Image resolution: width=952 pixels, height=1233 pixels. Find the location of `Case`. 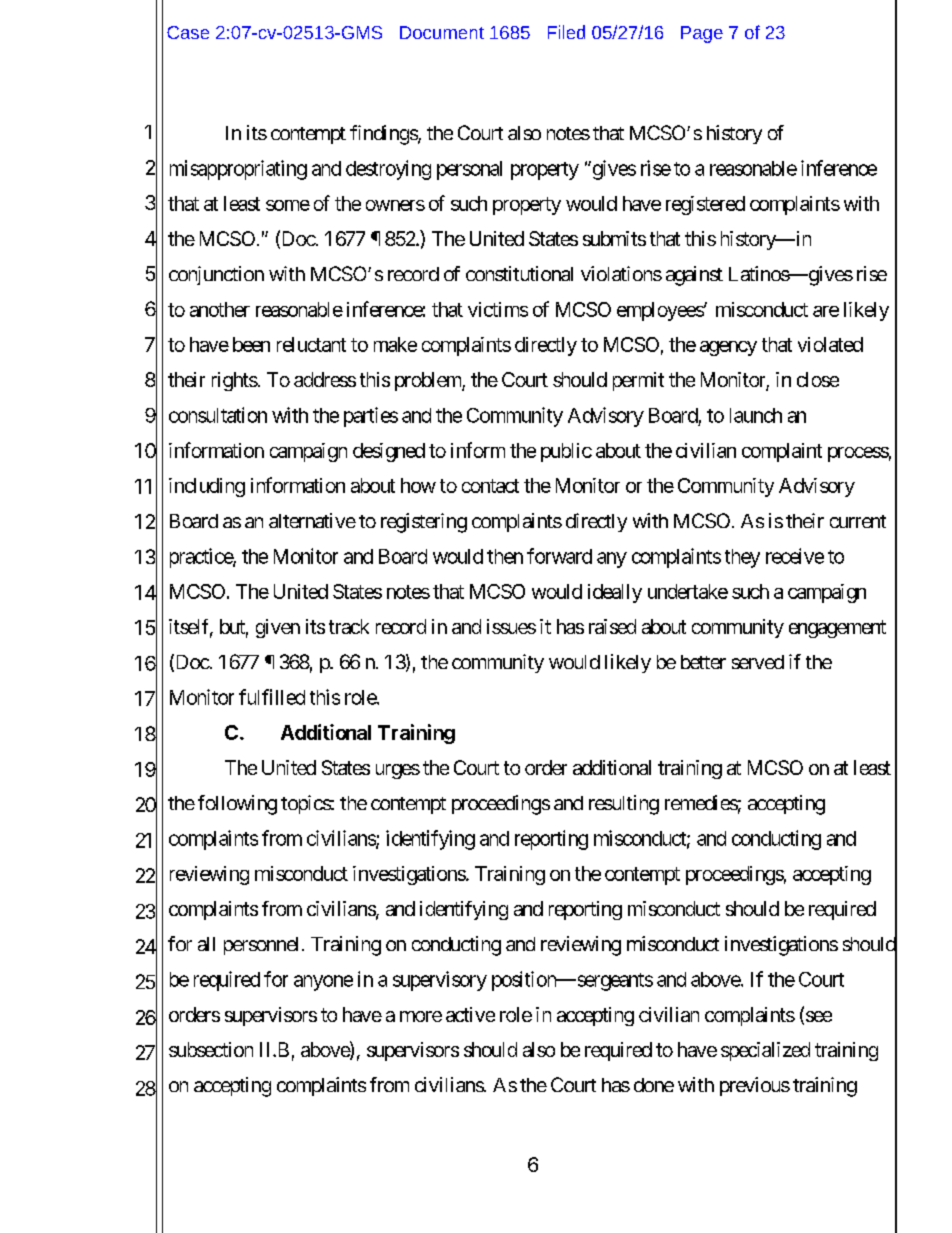

Case is located at coordinates (188, 32).
